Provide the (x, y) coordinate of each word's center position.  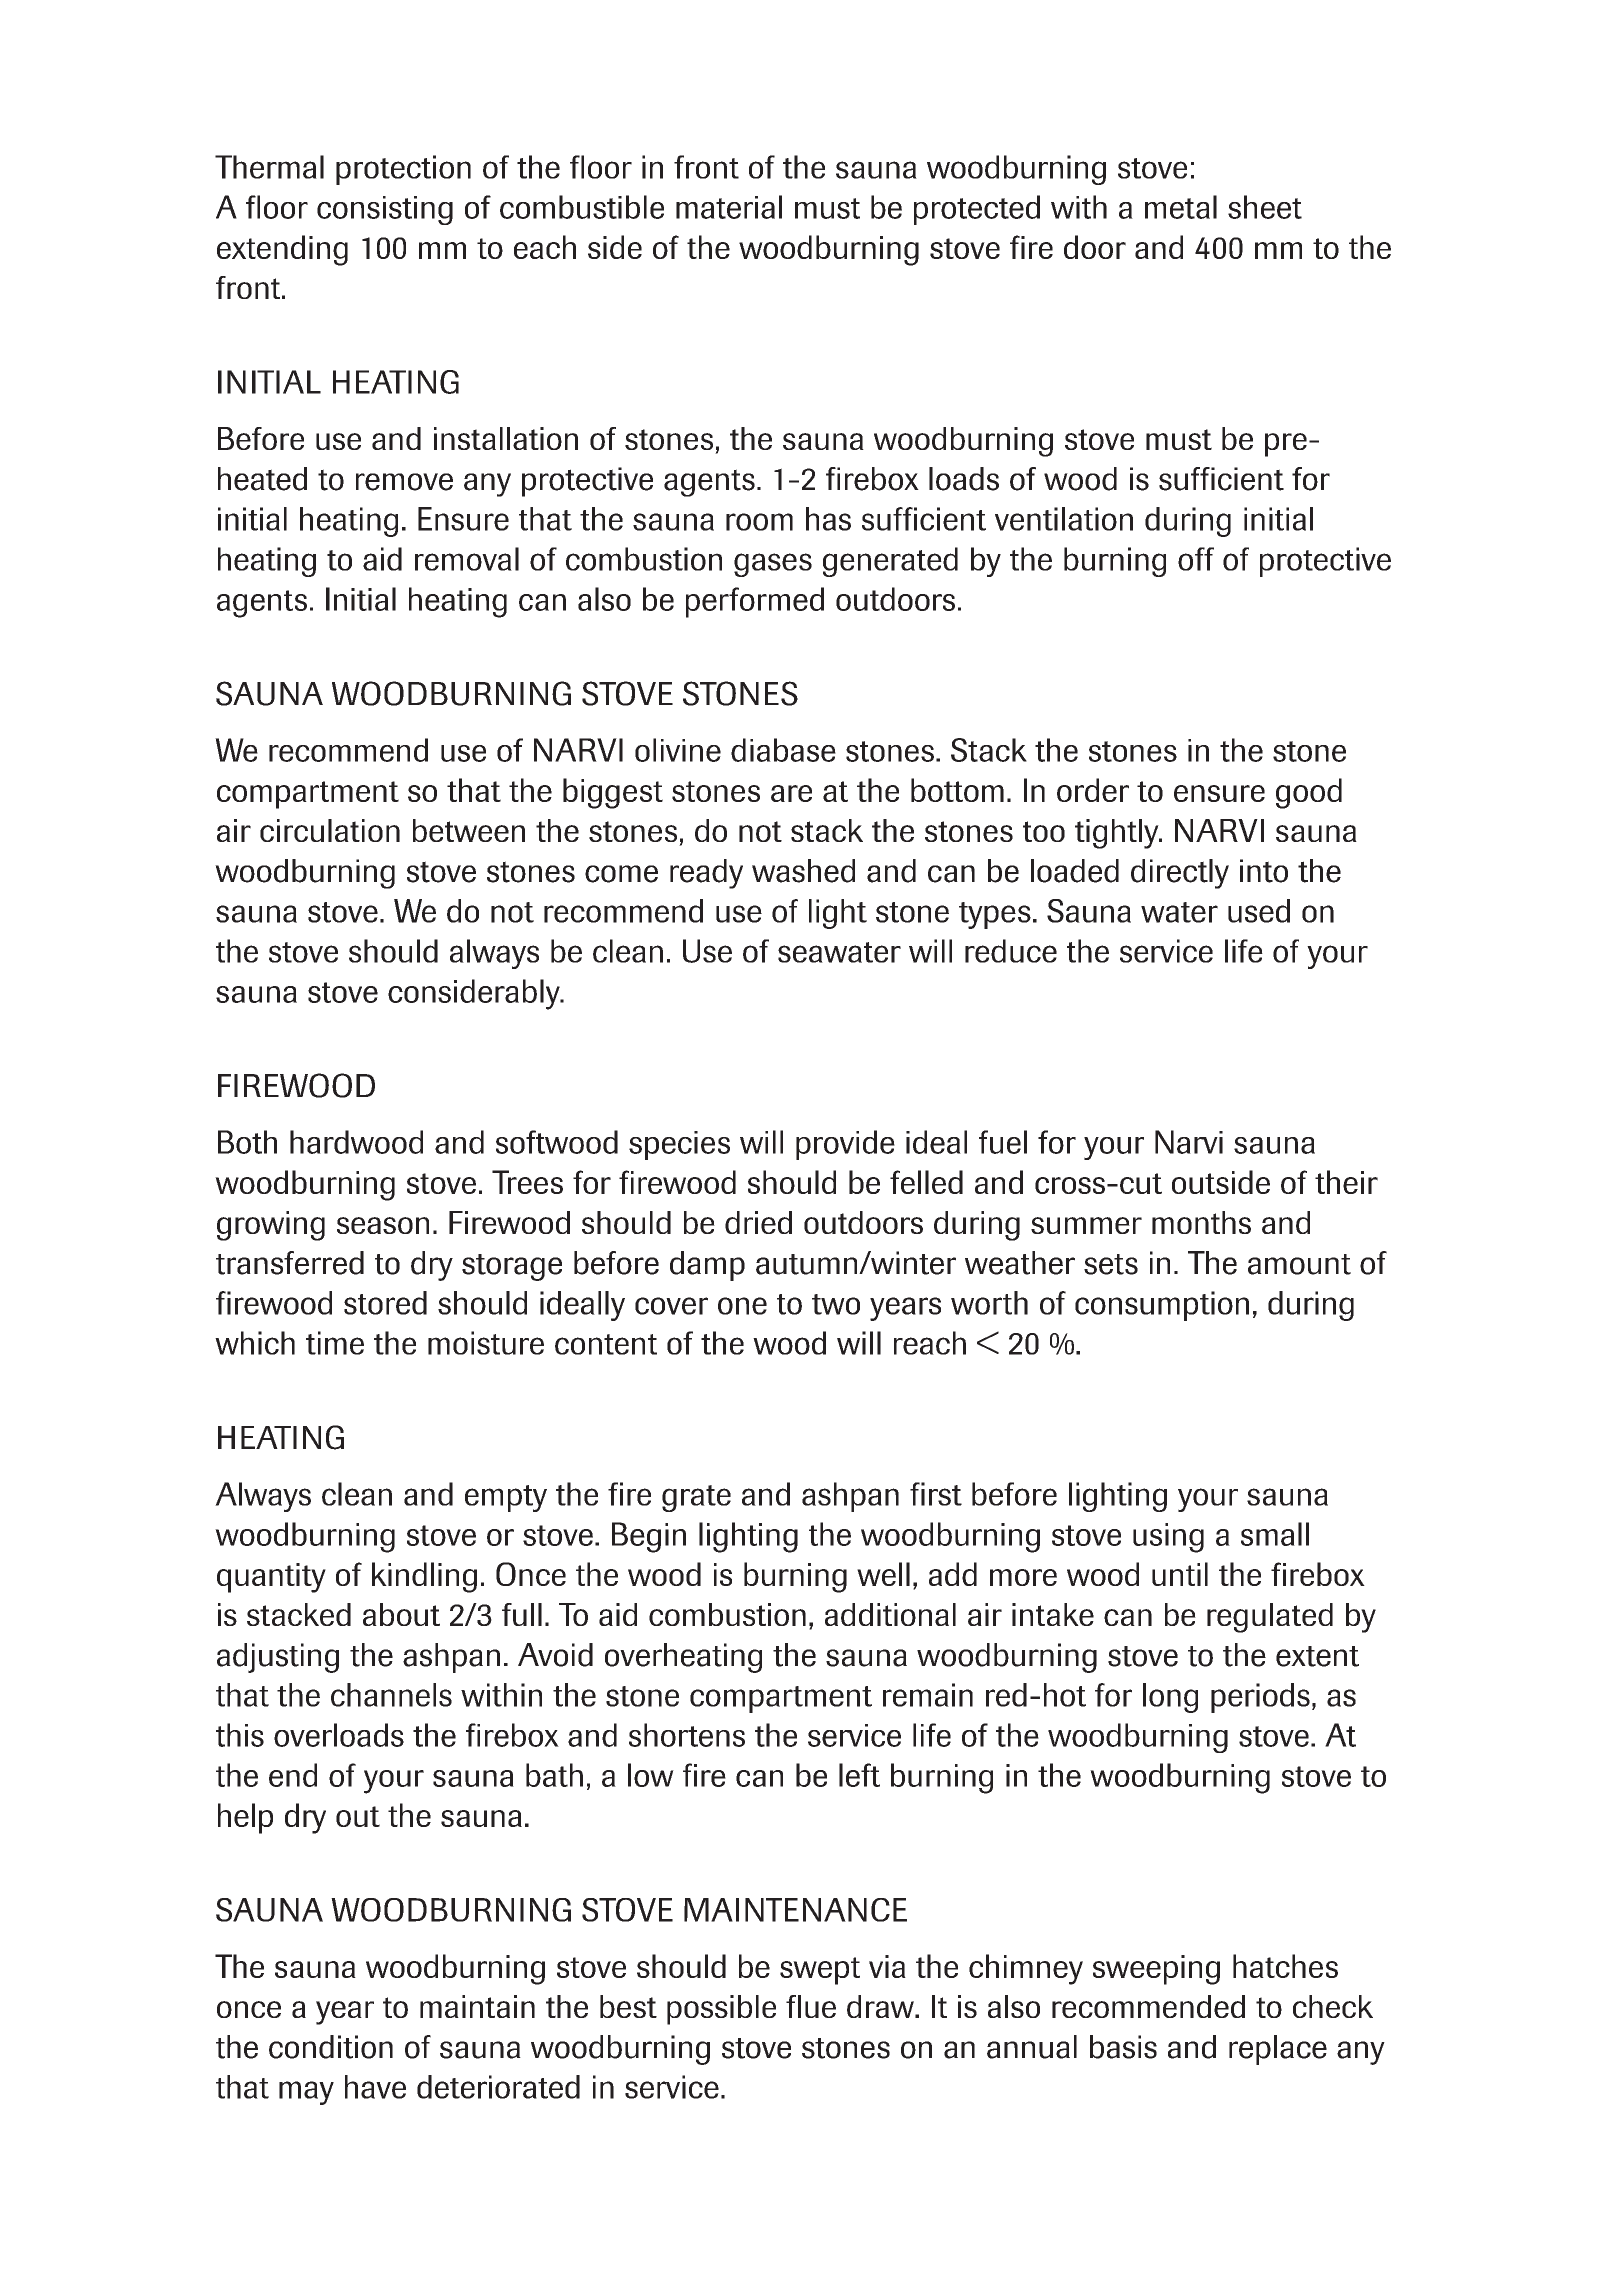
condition (331, 2047)
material (729, 207)
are (791, 793)
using (1168, 1538)
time (335, 1343)
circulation (330, 830)
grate (696, 1498)
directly (1180, 874)
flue (811, 2006)
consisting (385, 210)
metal (1181, 207)
